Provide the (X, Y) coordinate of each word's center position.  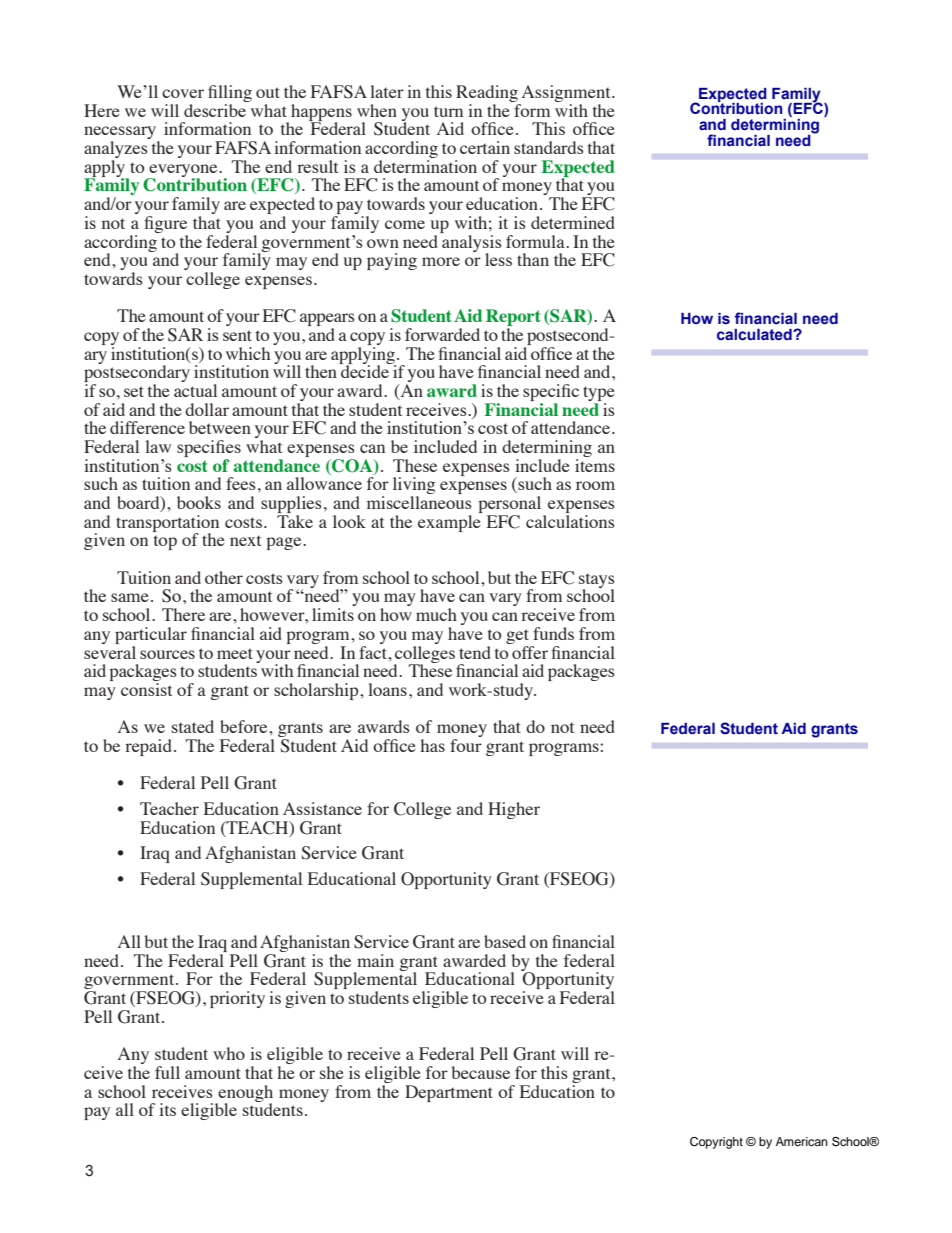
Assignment (566, 95)
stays (597, 581)
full (167, 1072)
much (436, 614)
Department (449, 1093)
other (224, 577)
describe (215, 110)
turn (448, 111)
